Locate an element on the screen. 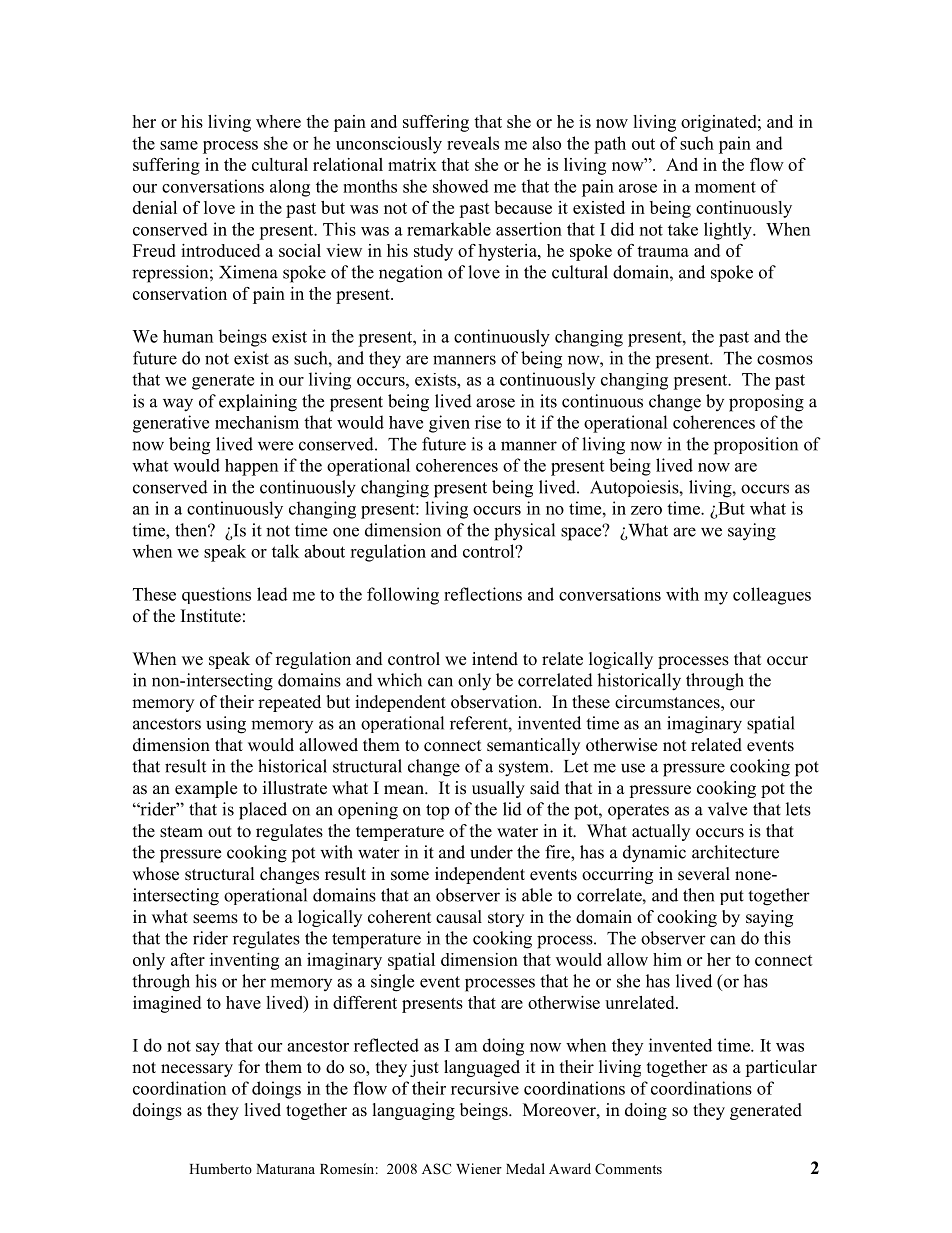  intend is located at coordinates (495, 659).
